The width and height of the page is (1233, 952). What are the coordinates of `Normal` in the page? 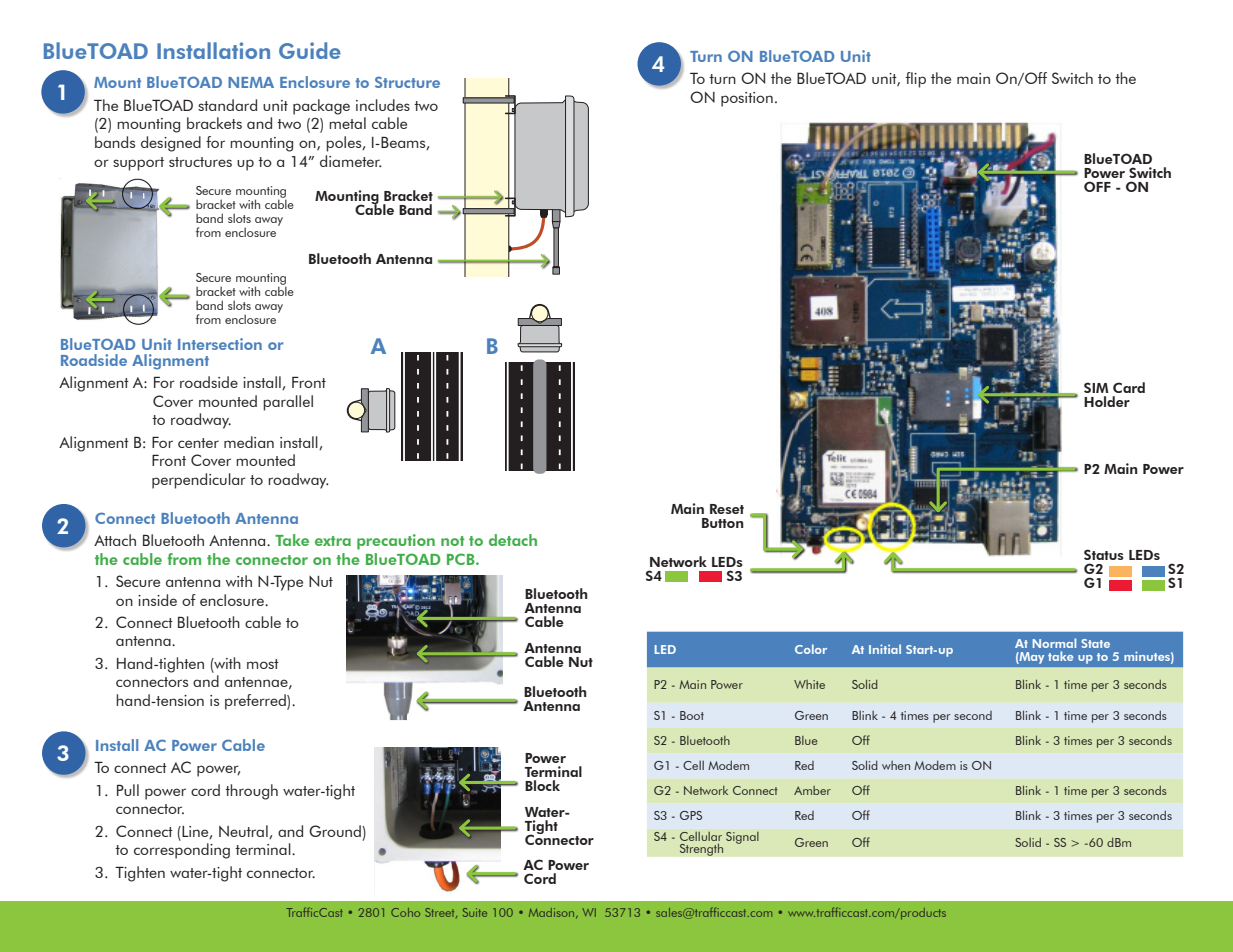 It's located at (1054, 643).
